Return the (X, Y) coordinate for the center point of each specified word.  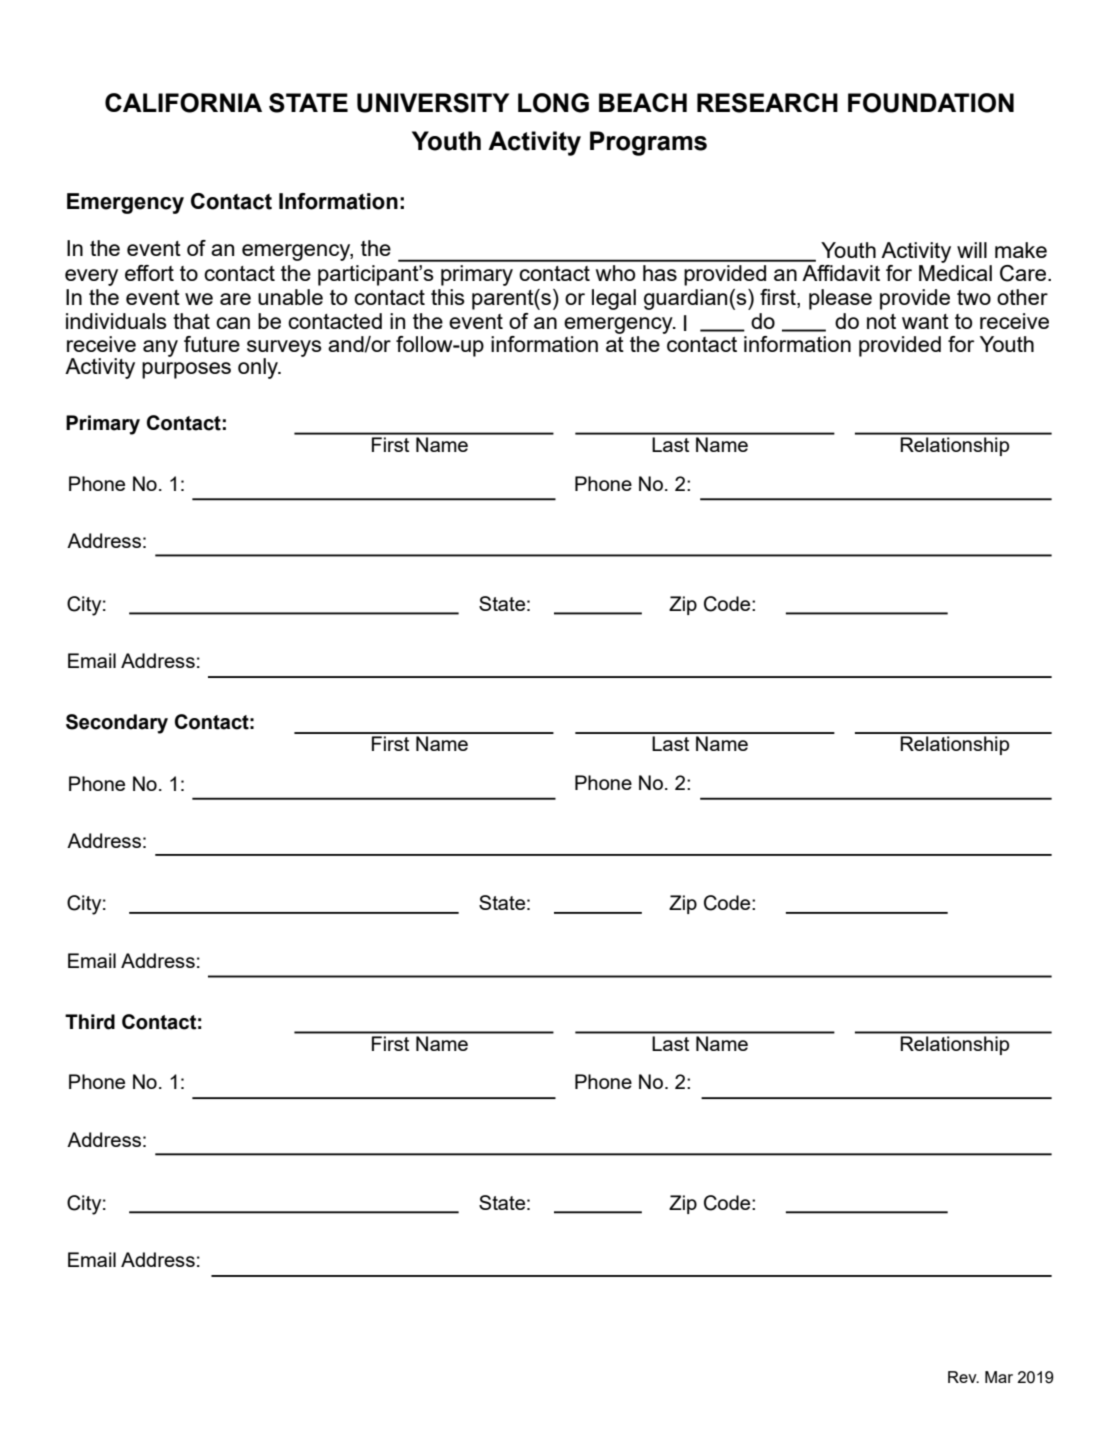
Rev (963, 1377)
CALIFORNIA (183, 103)
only (259, 368)
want (925, 321)
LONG (553, 103)
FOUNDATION (931, 103)
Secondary (117, 724)
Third (90, 1022)
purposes (186, 370)
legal (614, 299)
